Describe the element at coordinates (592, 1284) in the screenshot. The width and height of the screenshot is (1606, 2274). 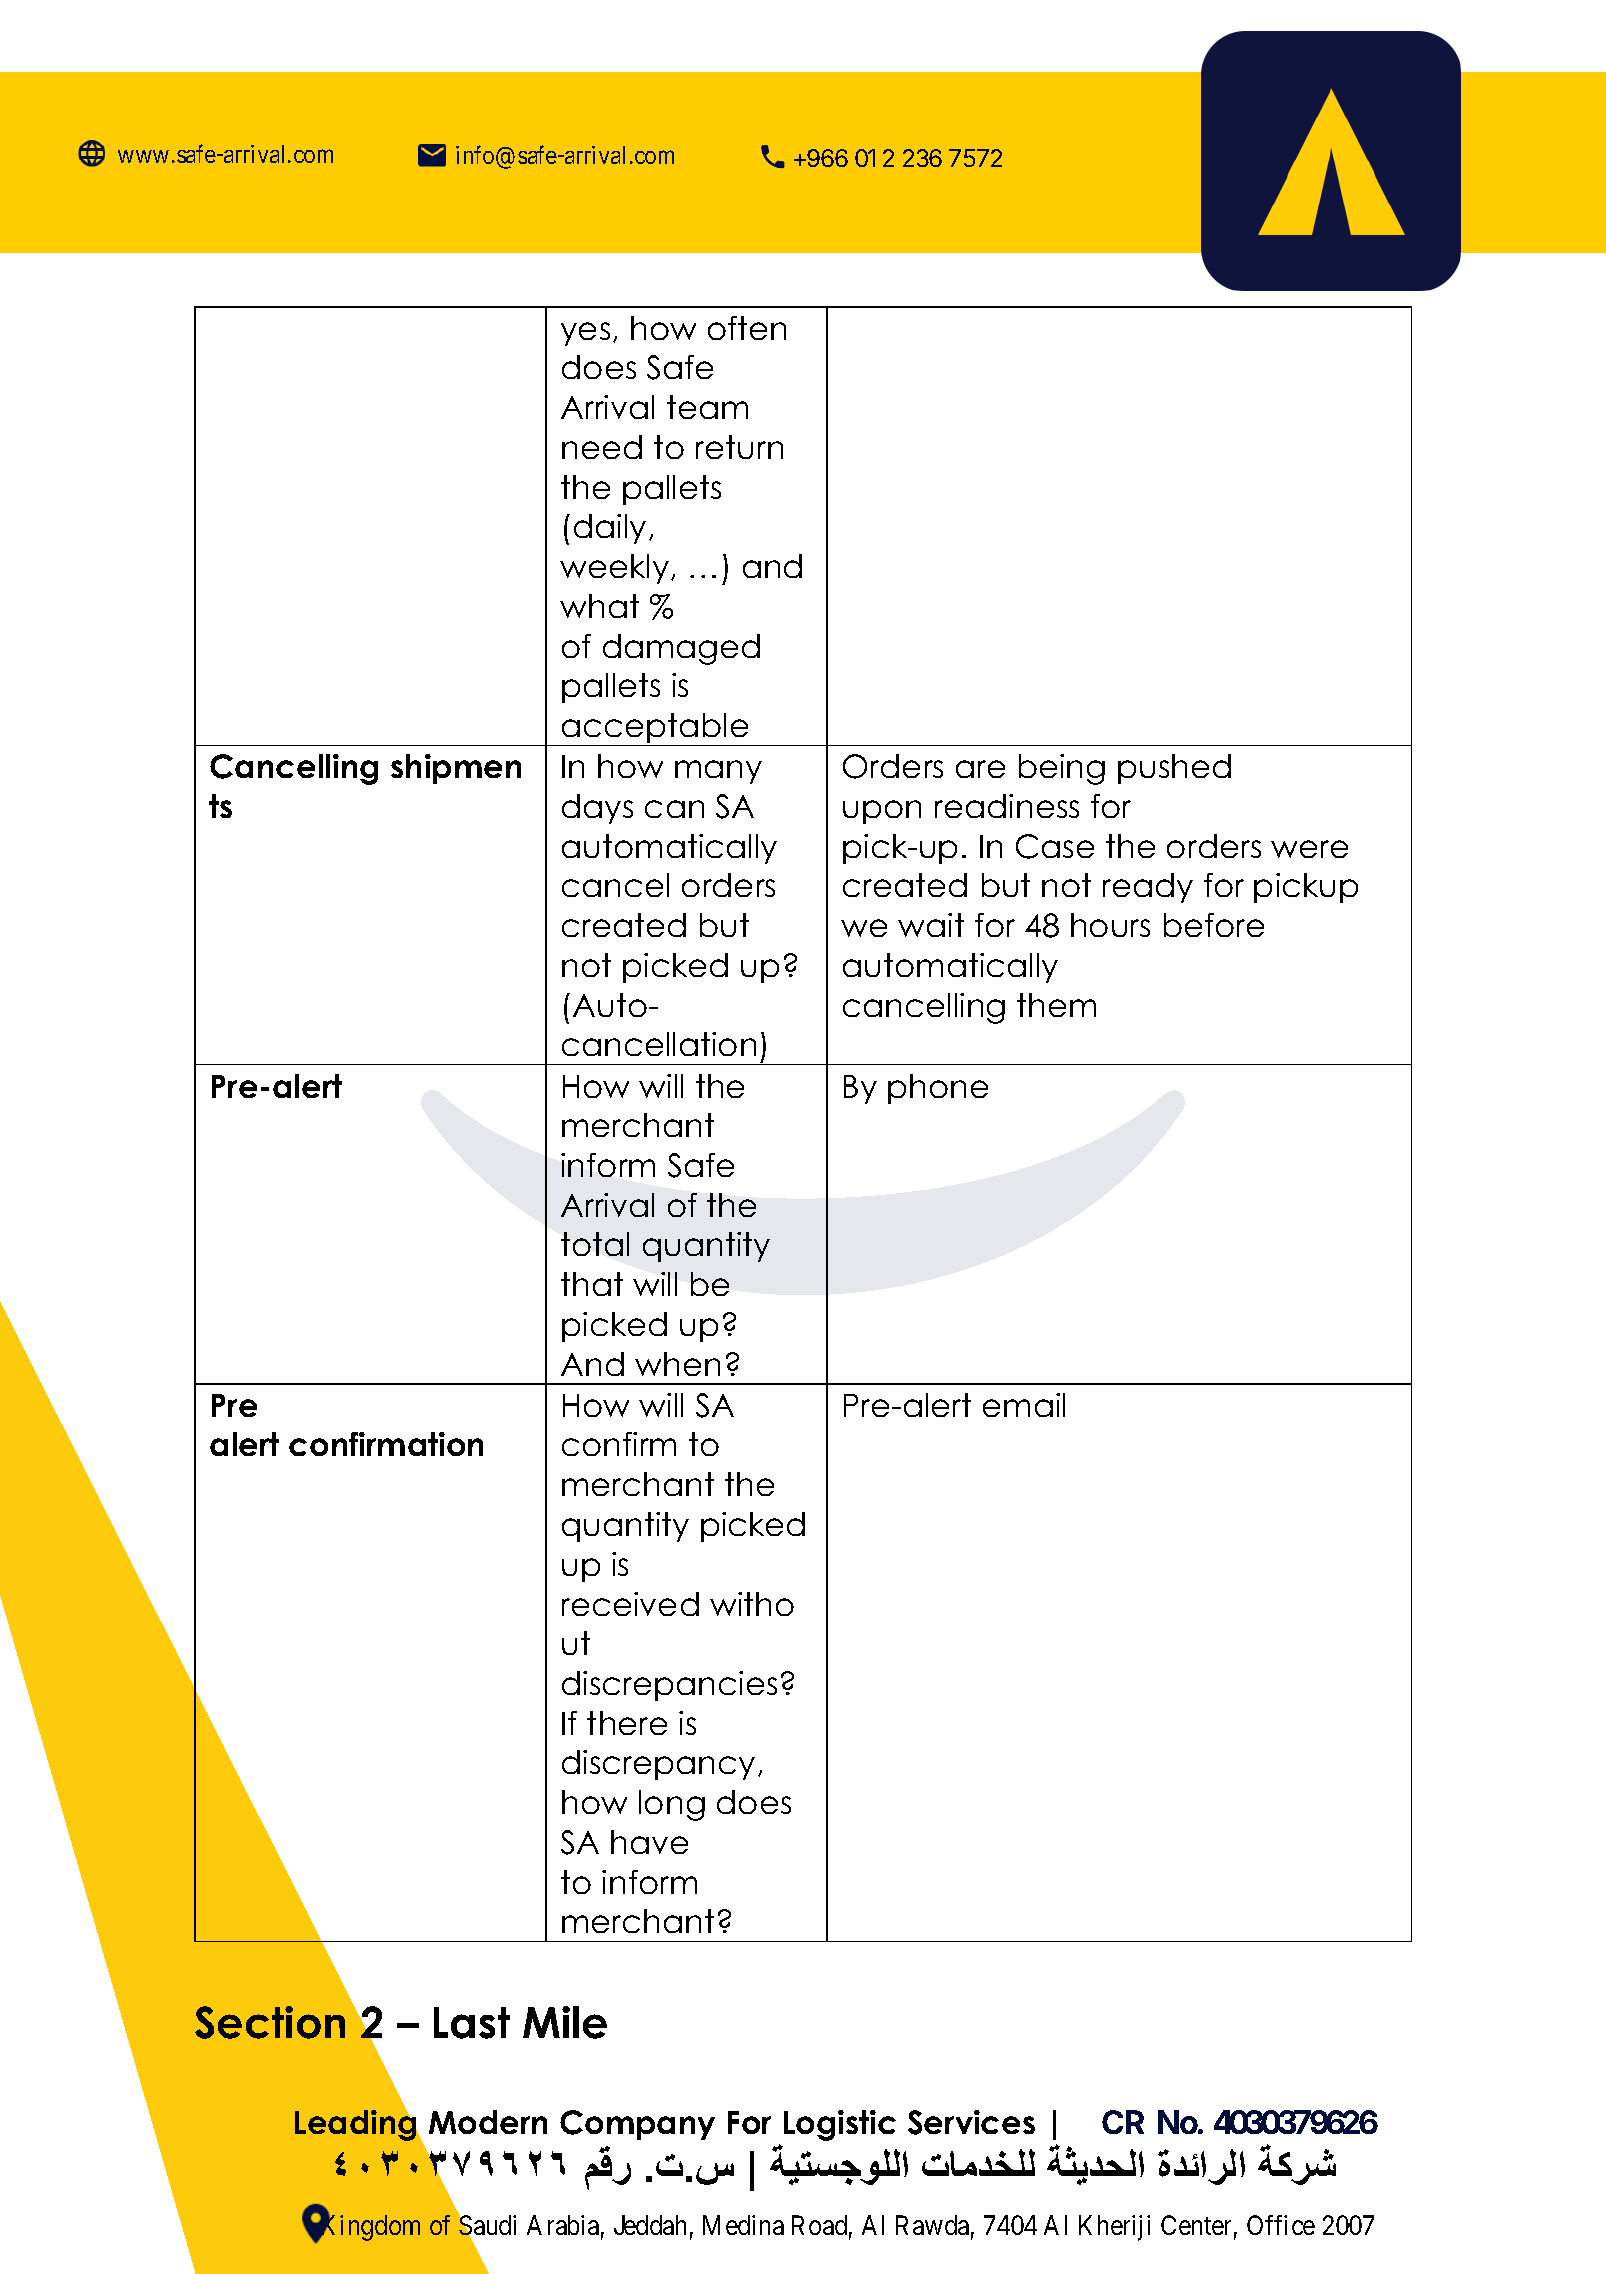
I see `that` at that location.
